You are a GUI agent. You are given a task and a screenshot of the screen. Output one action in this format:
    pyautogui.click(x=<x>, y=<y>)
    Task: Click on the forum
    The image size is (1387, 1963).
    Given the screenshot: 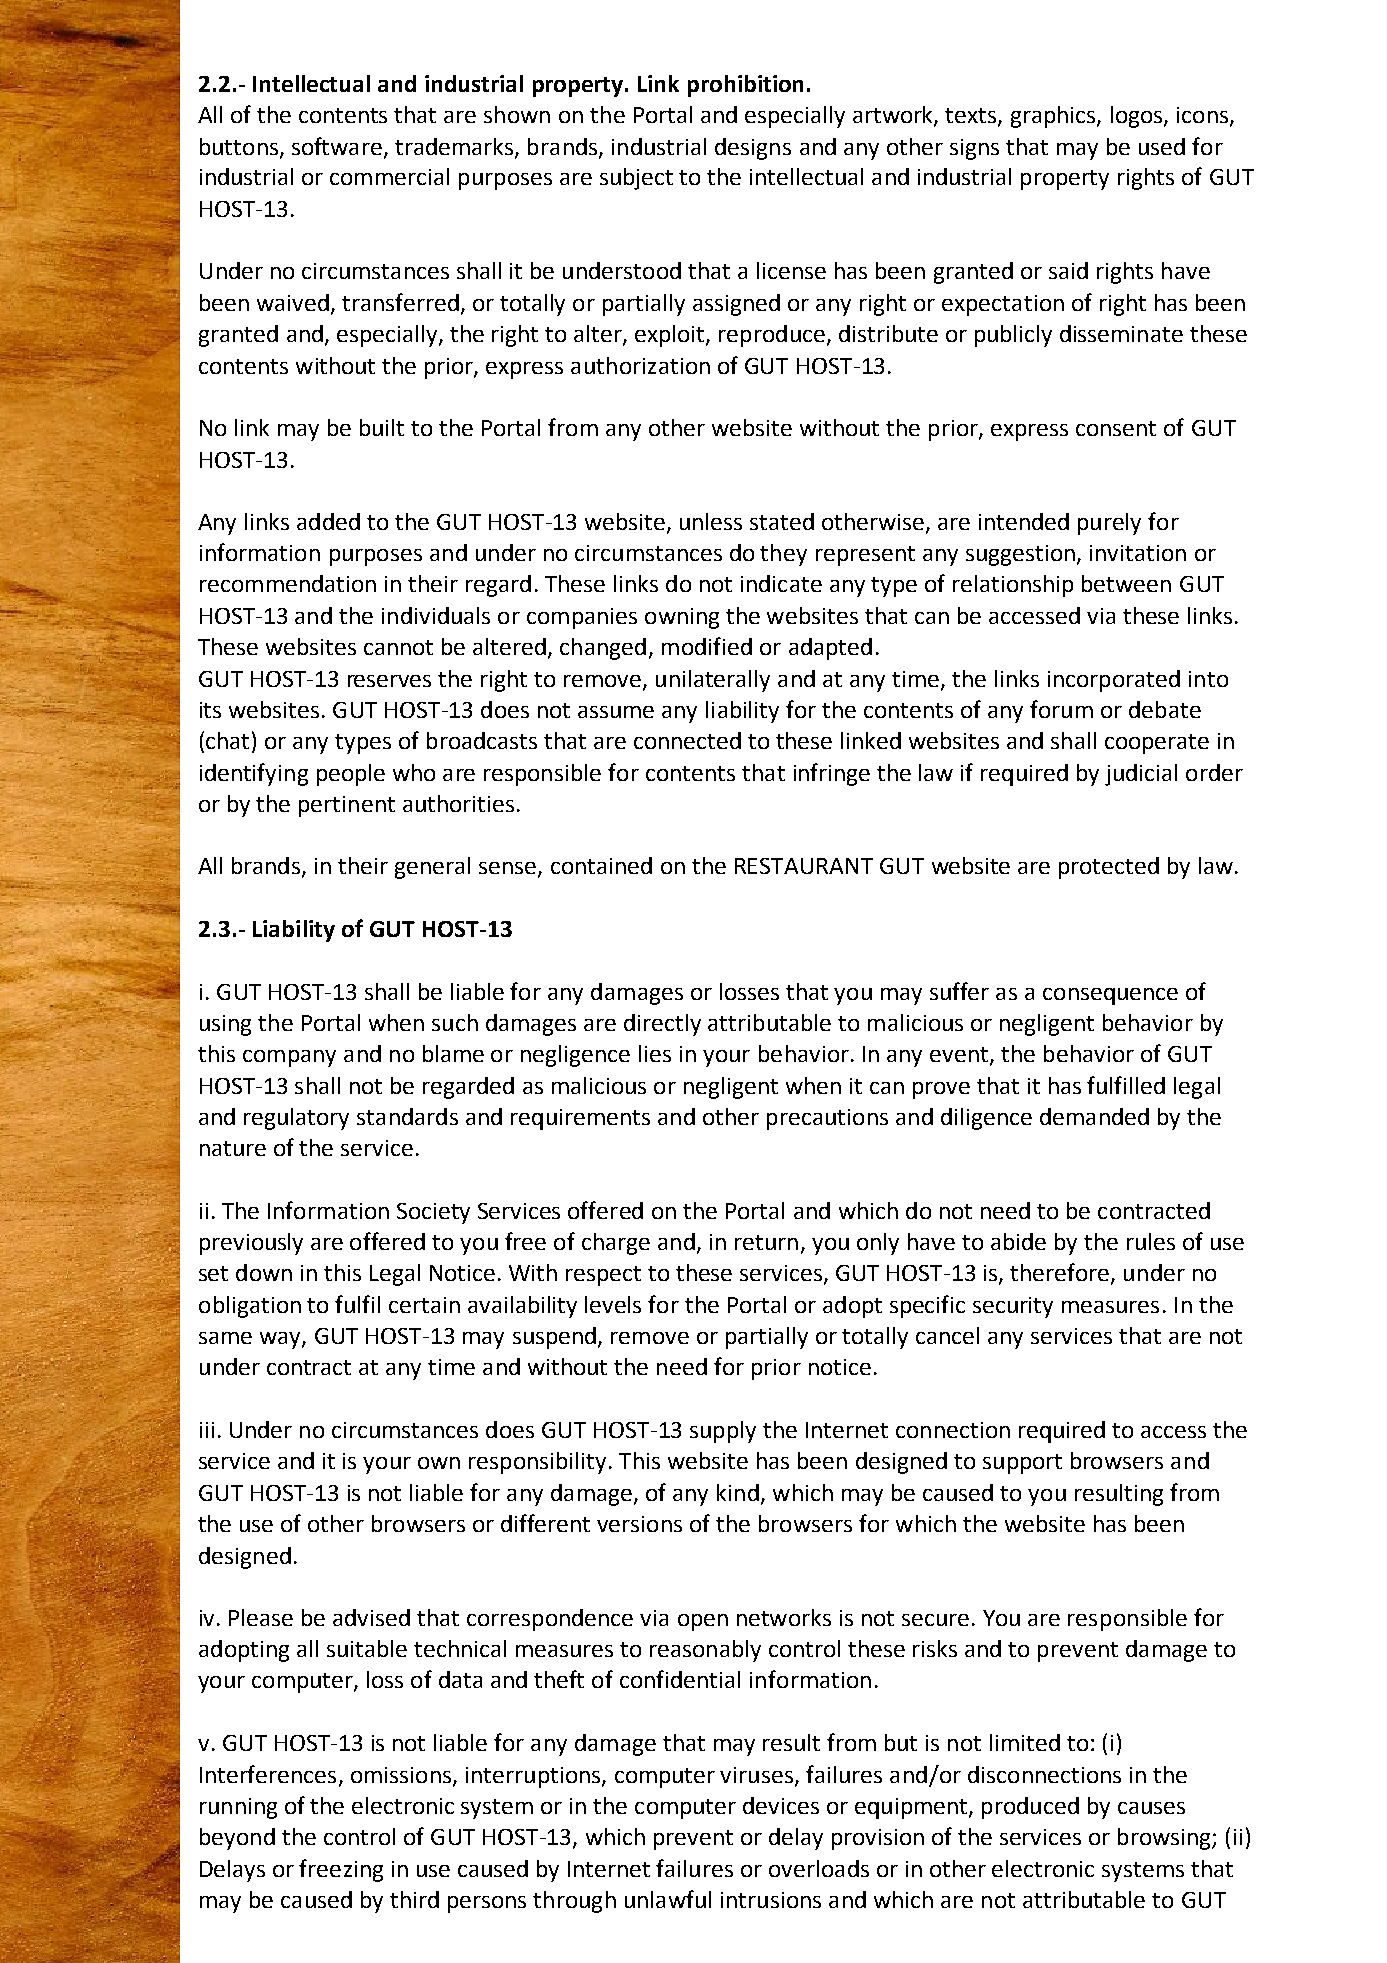 What is the action you would take?
    pyautogui.click(x=1061, y=709)
